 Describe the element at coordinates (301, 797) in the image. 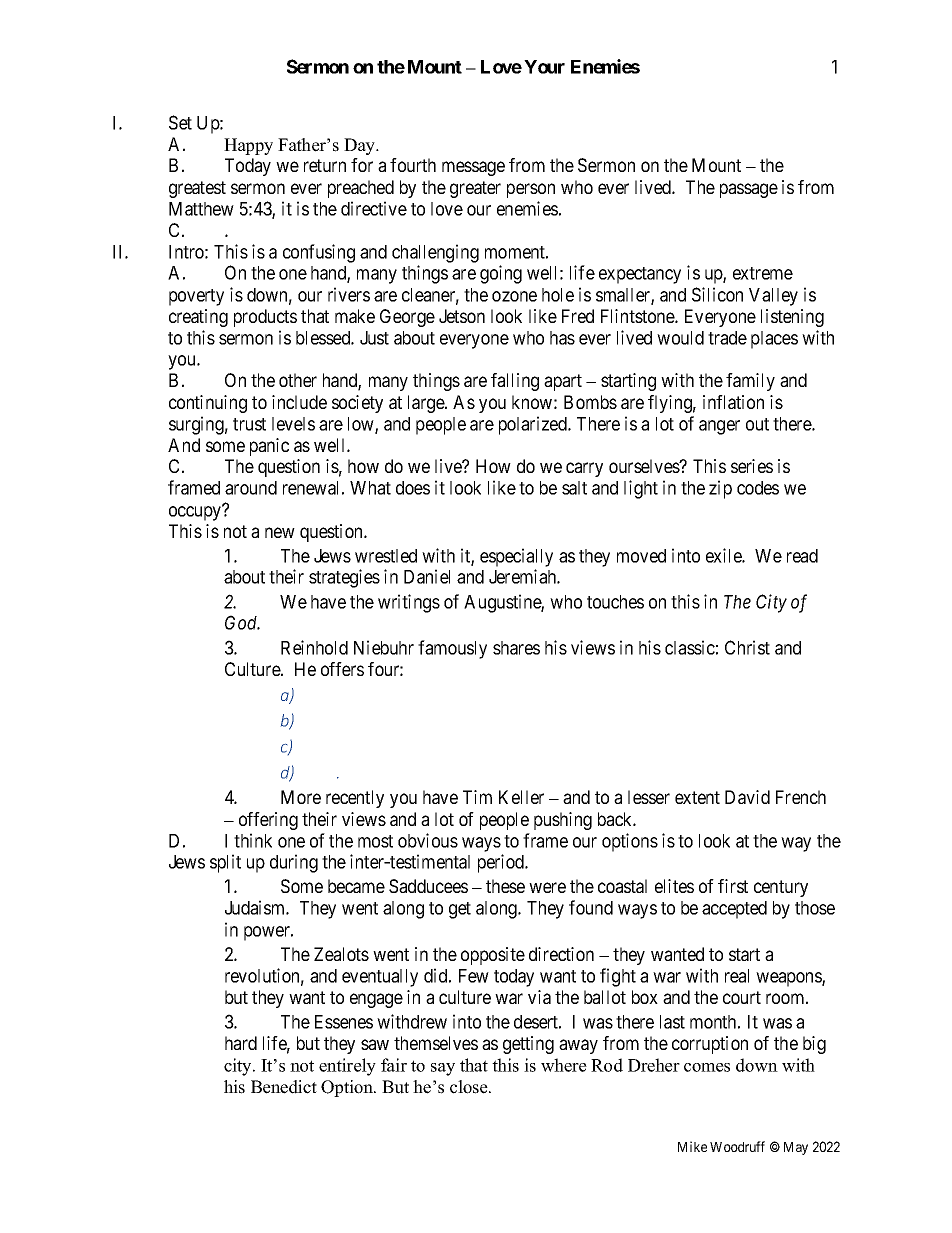

I see `More` at that location.
